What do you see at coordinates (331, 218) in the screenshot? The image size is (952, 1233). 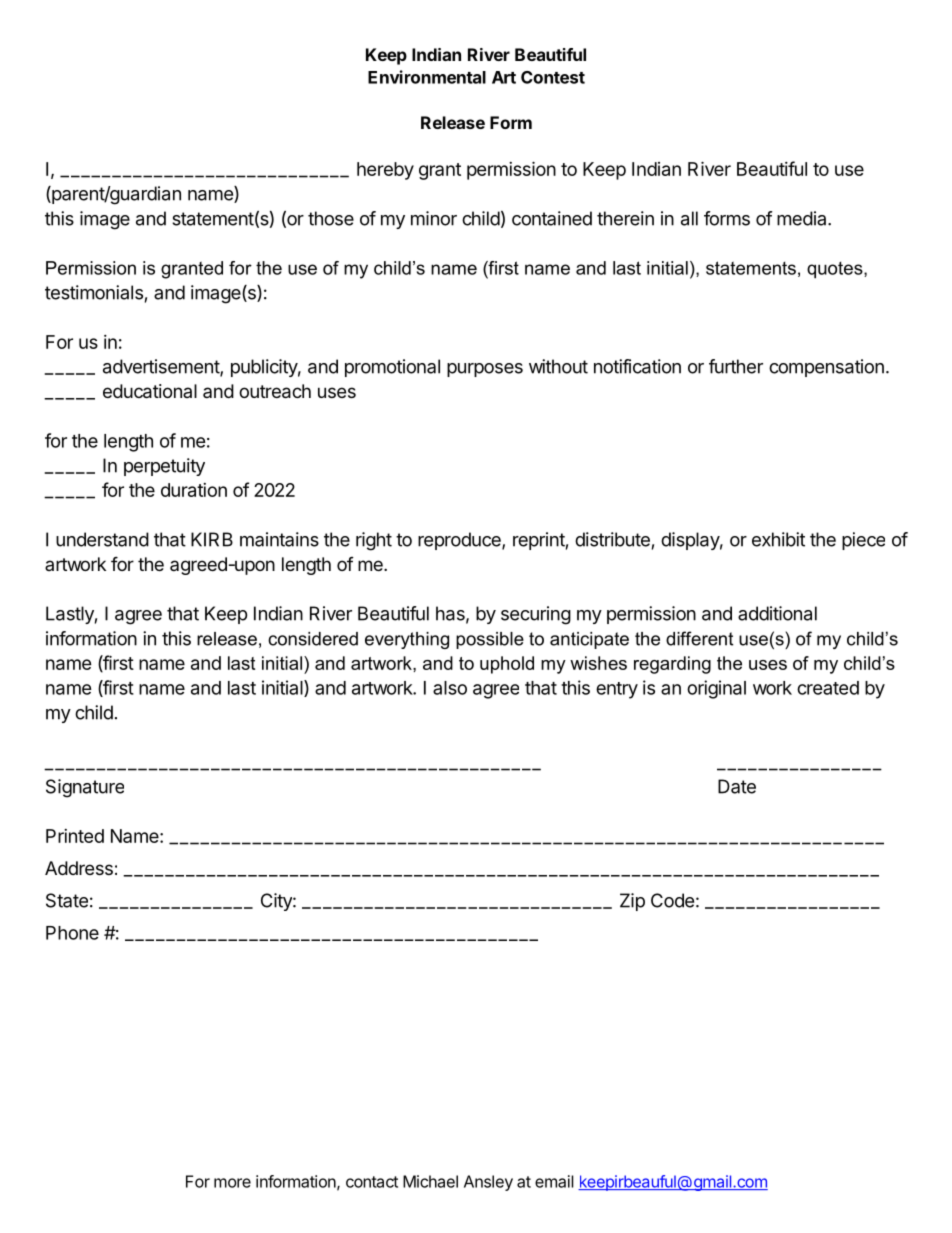 I see `those` at bounding box center [331, 218].
